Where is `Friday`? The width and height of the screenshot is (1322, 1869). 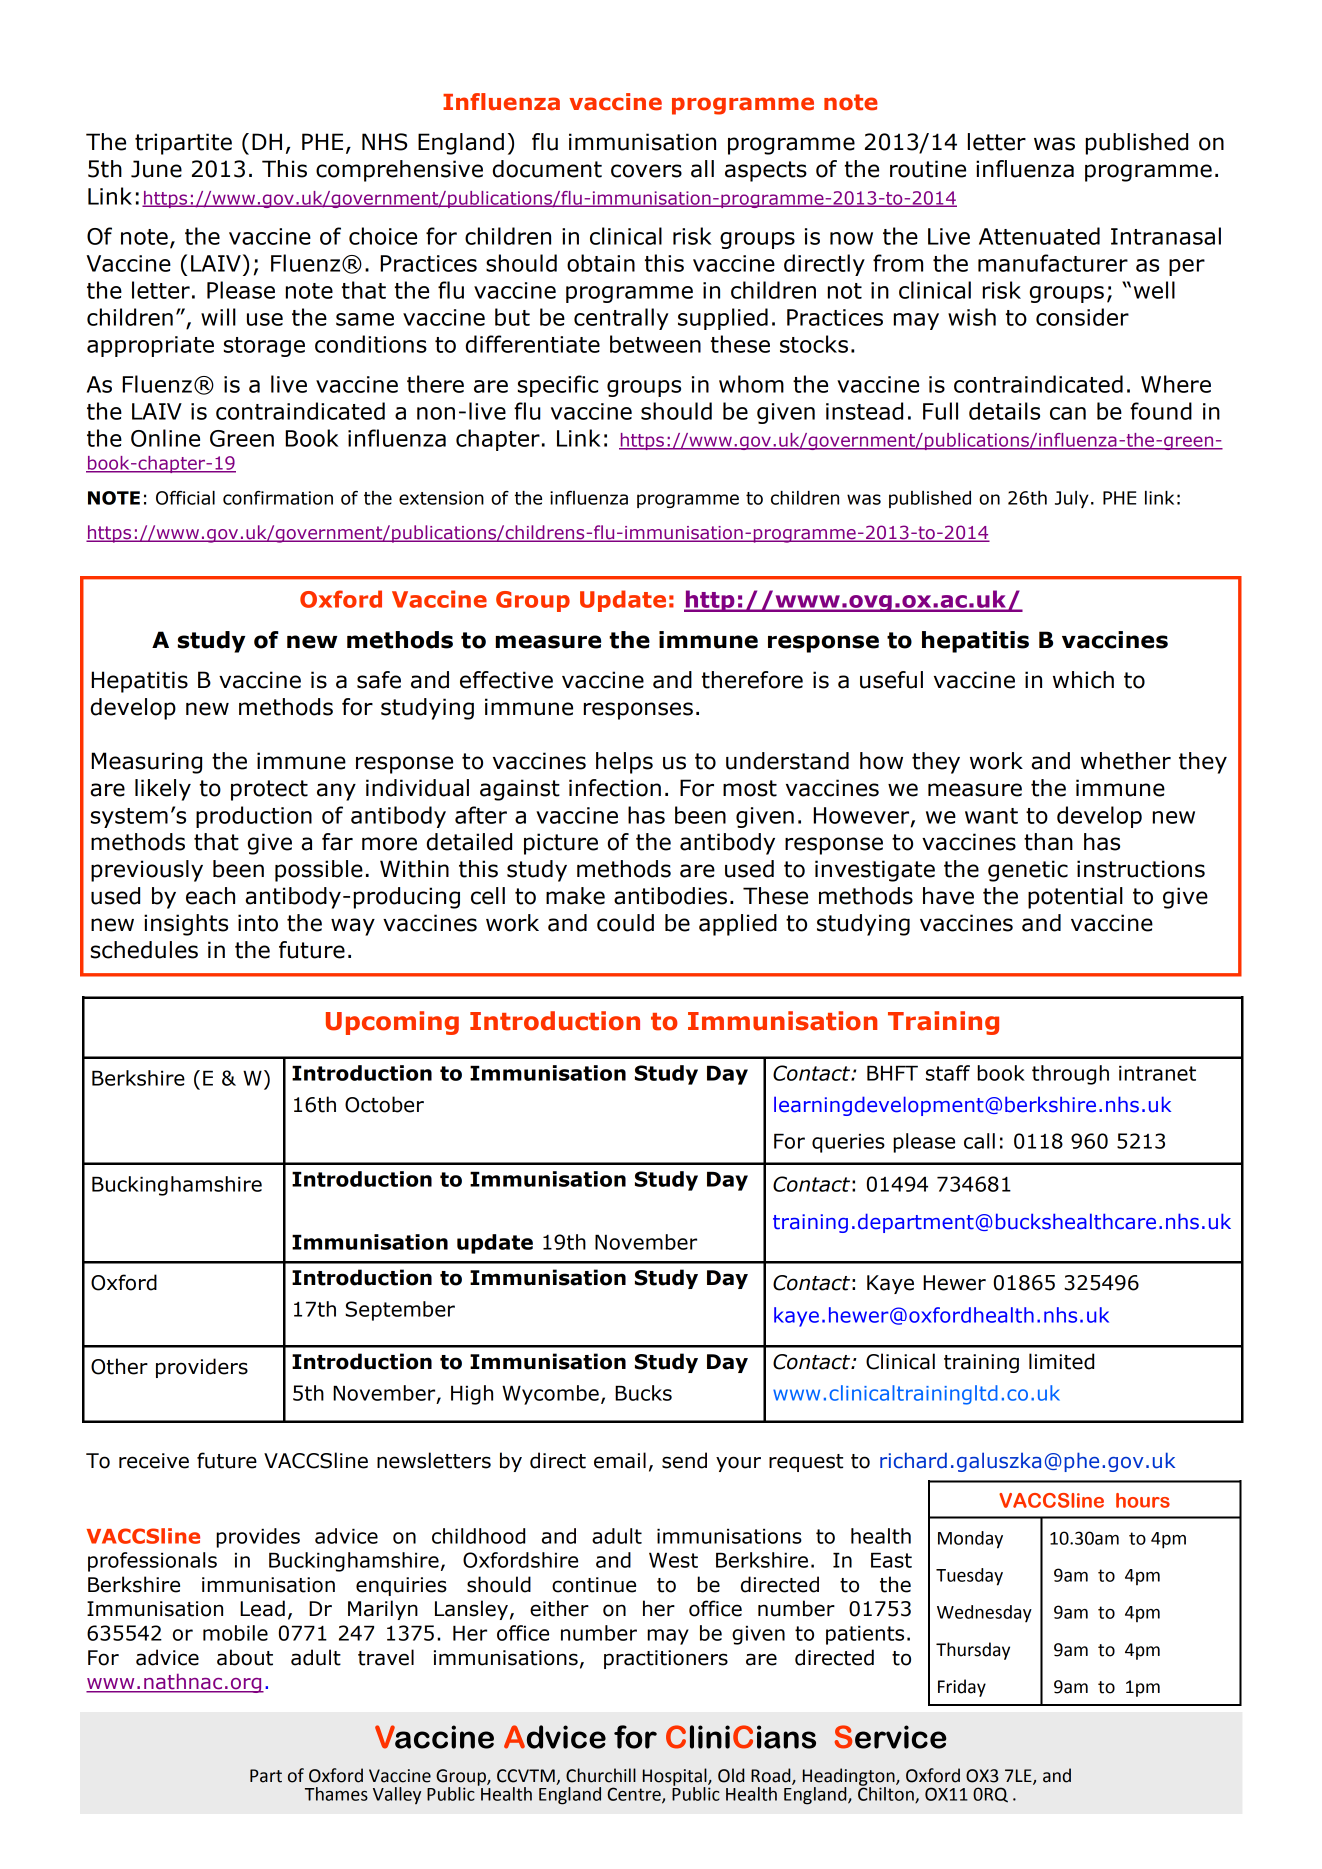 Friday is located at coordinates (962, 1688).
